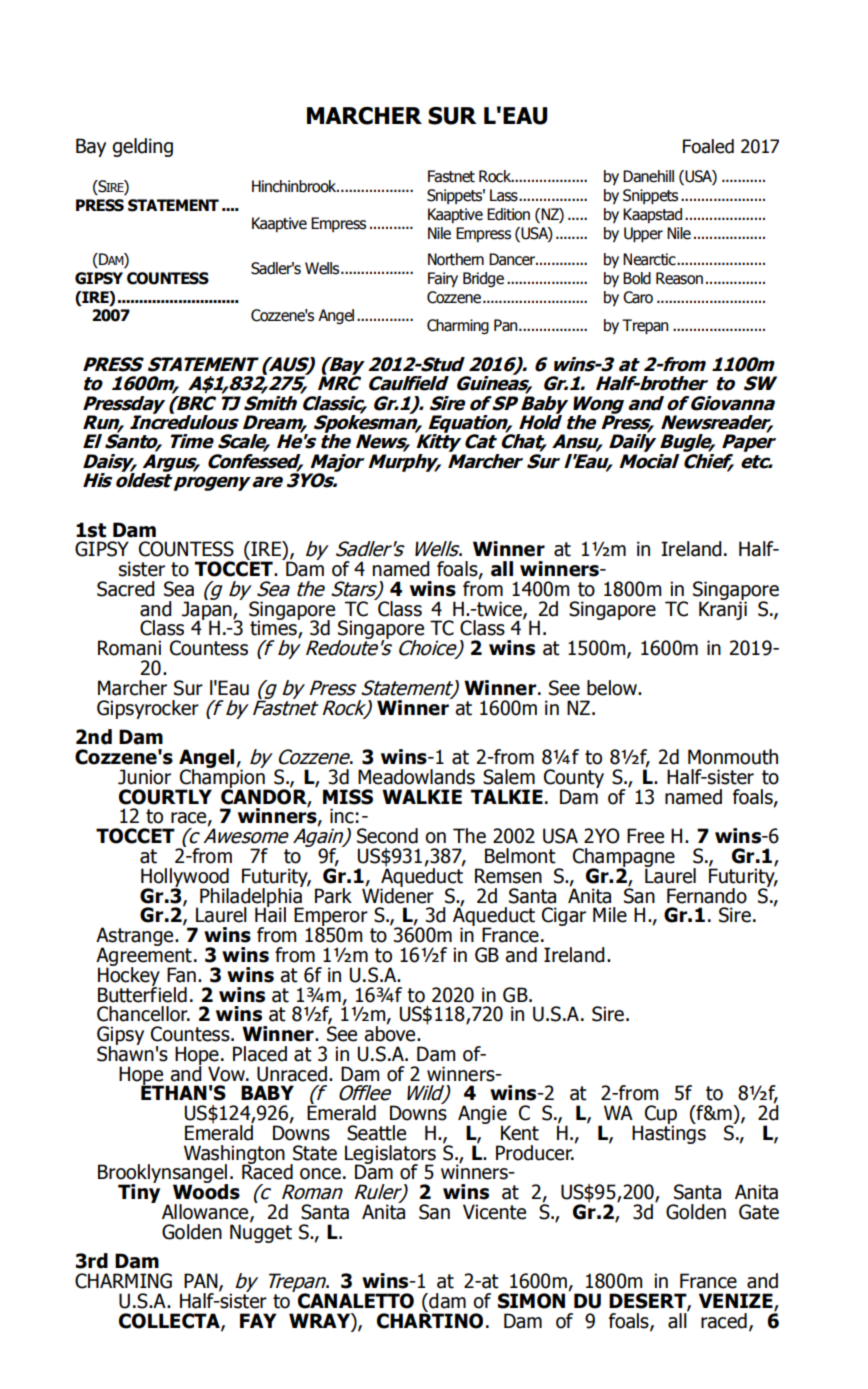 The image size is (868, 1389). What do you see at coordinates (733, 757) in the screenshot?
I see `Monmouth` at bounding box center [733, 757].
